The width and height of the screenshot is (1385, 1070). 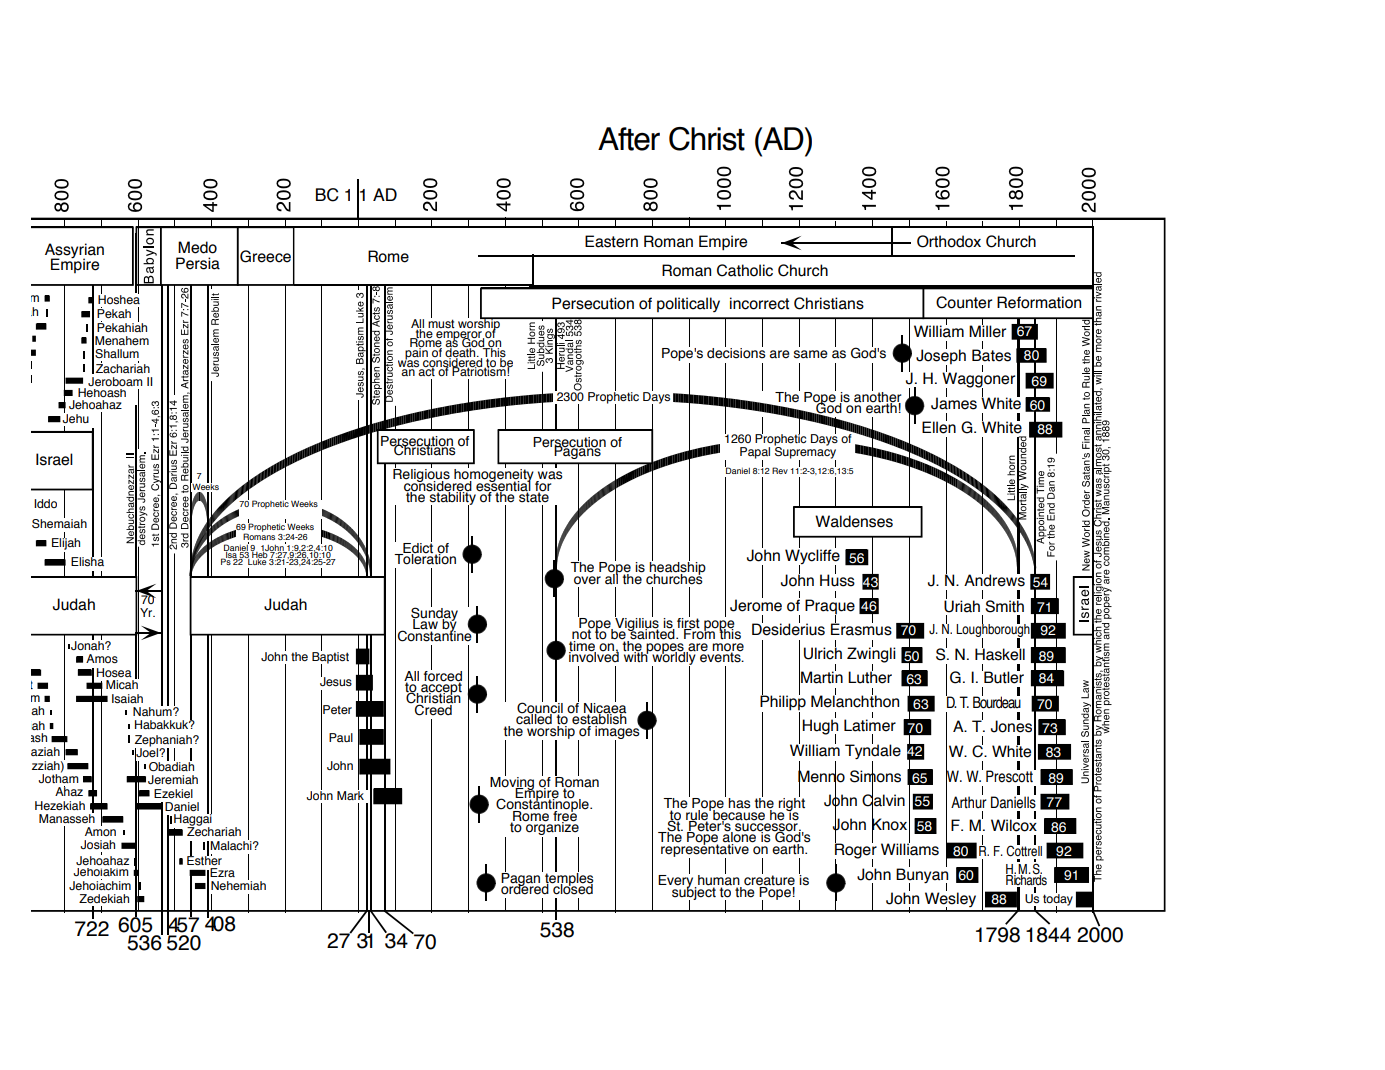 I want to click on After, so click(x=629, y=139).
